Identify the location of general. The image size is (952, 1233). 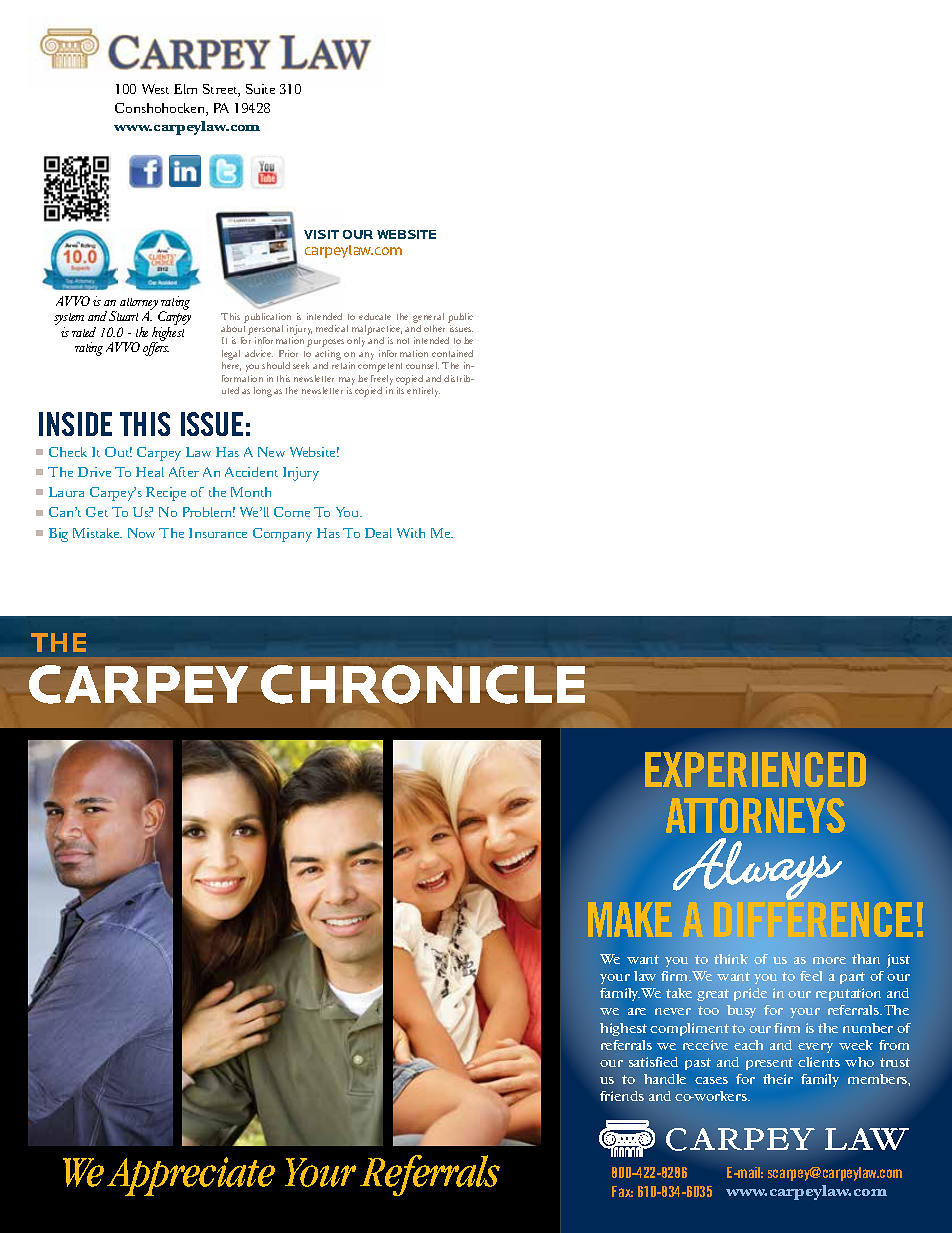
(428, 318).
